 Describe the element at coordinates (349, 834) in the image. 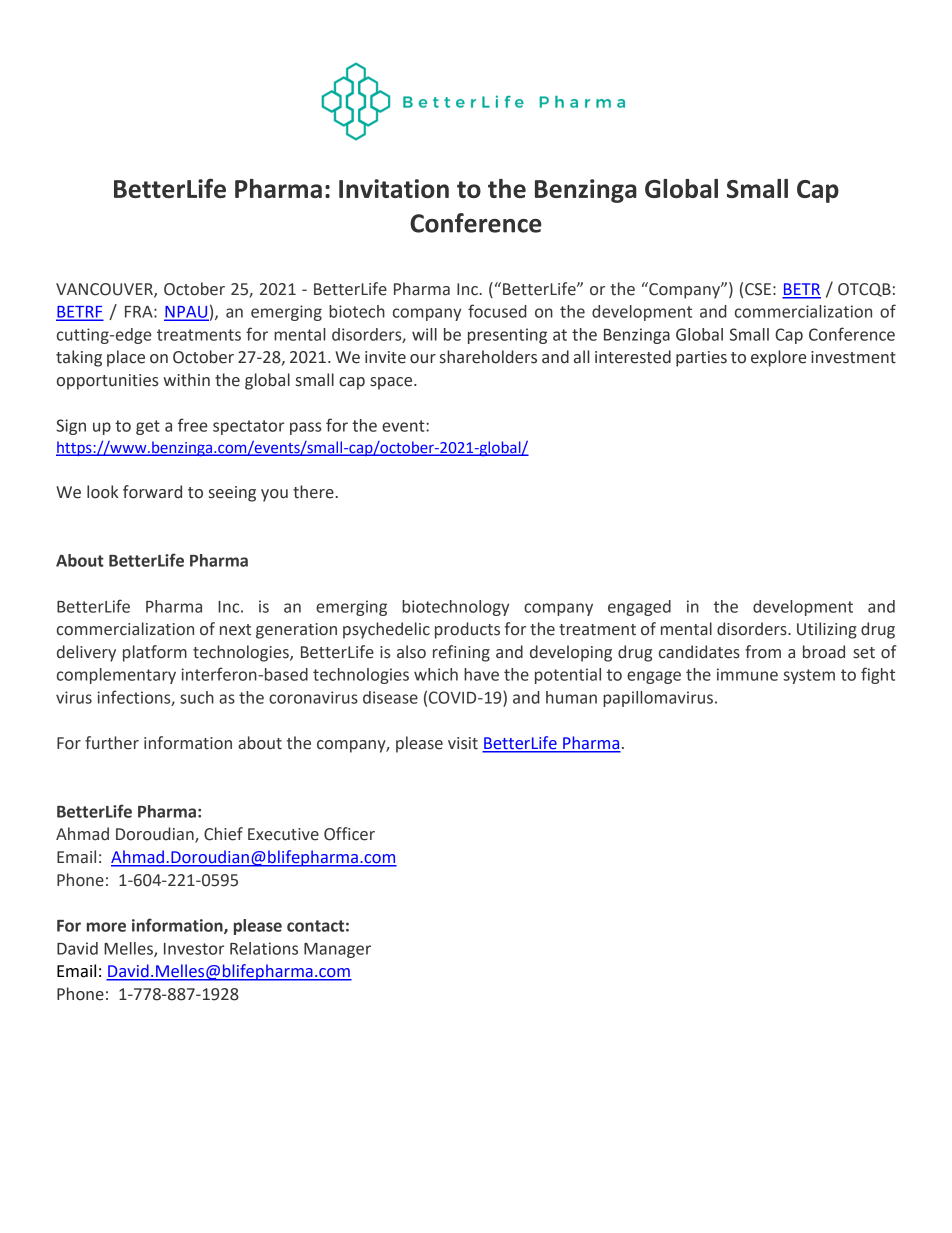

I see `Officer` at that location.
